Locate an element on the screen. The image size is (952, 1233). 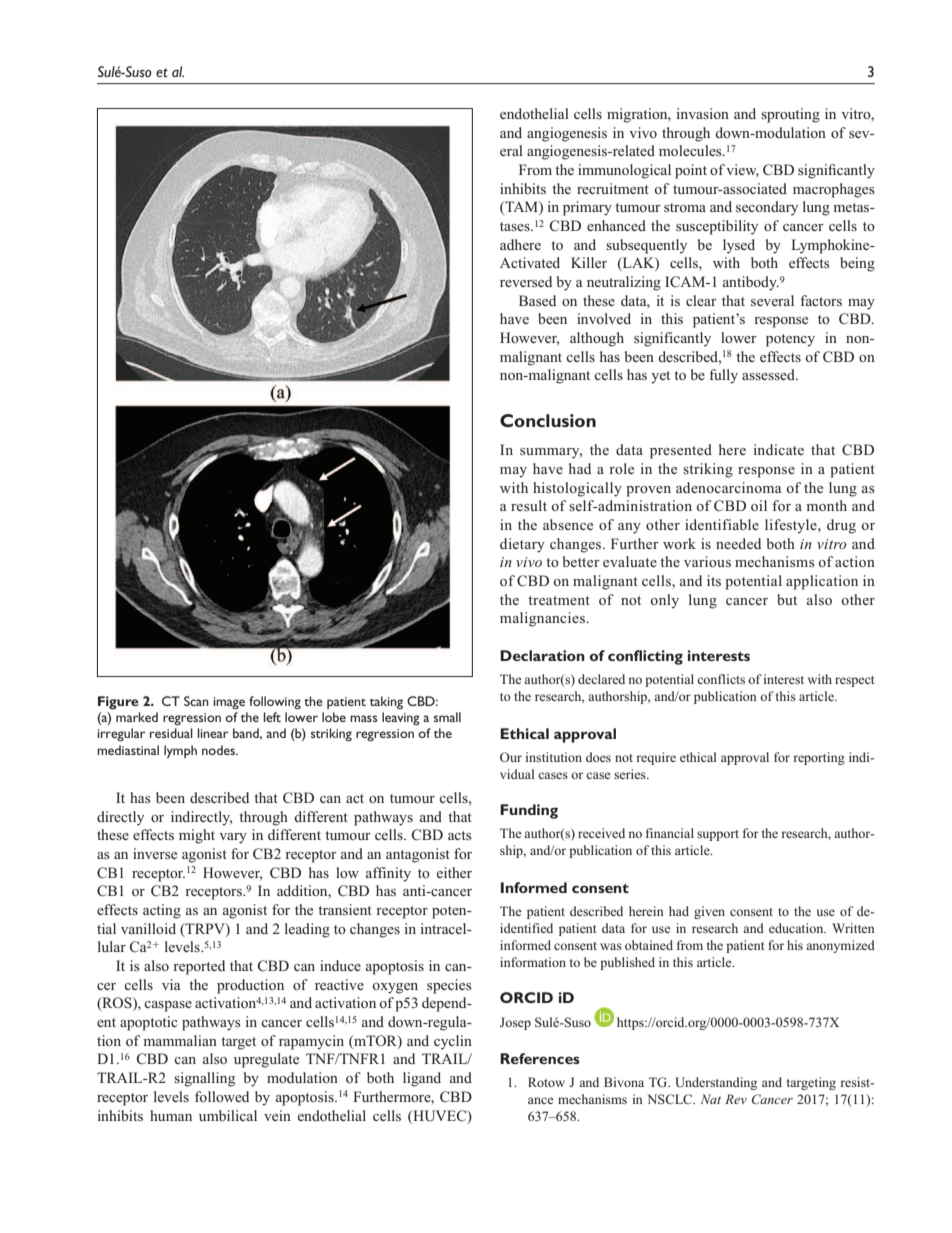
reversed is located at coordinates (526, 281).
